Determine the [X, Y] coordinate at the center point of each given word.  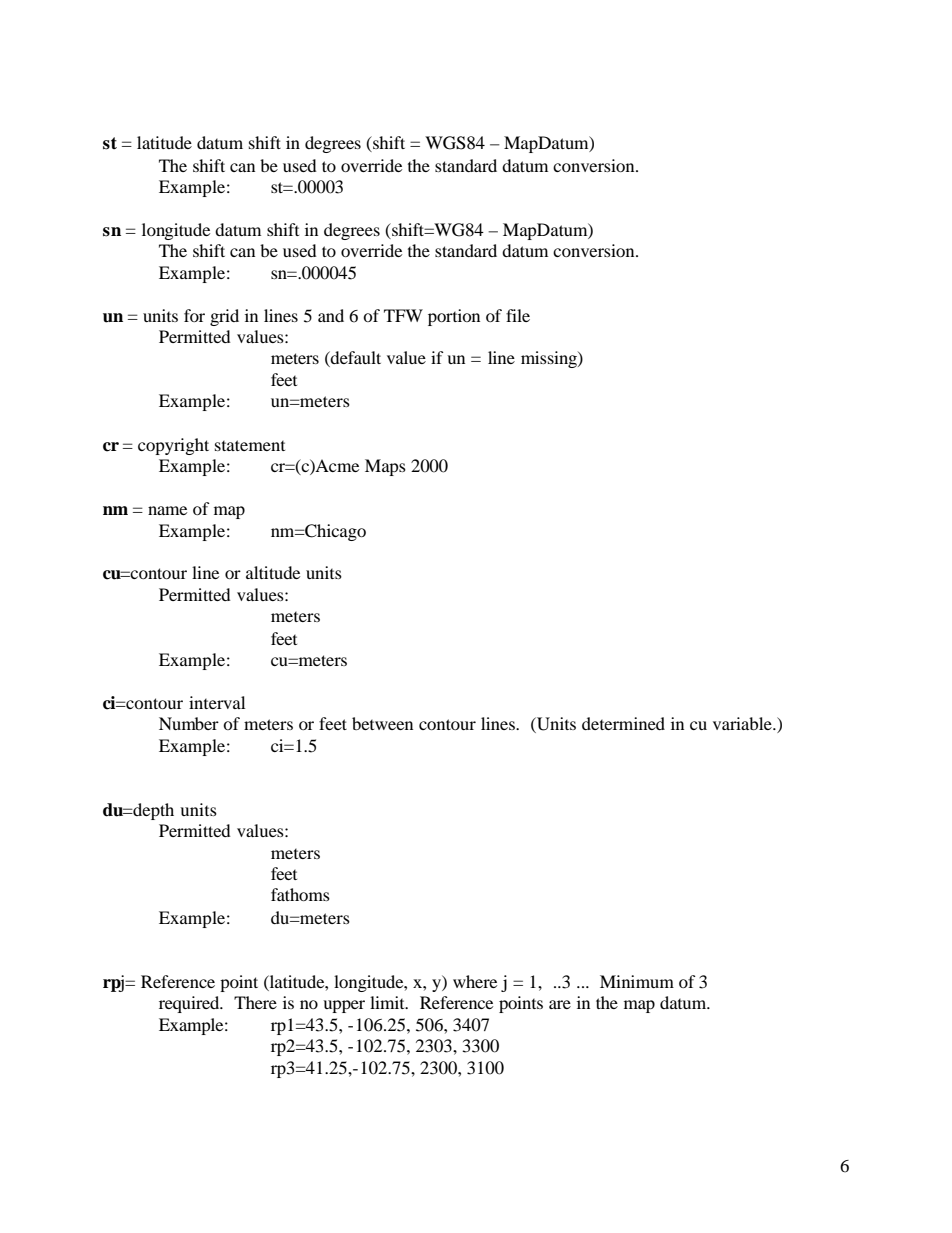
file [518, 315]
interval [217, 702]
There [255, 1002]
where [475, 981]
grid [224, 317]
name [167, 510]
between [382, 723]
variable [743, 723]
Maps [385, 467]
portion [454, 317]
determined [623, 723]
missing [550, 359]
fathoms [300, 894]
